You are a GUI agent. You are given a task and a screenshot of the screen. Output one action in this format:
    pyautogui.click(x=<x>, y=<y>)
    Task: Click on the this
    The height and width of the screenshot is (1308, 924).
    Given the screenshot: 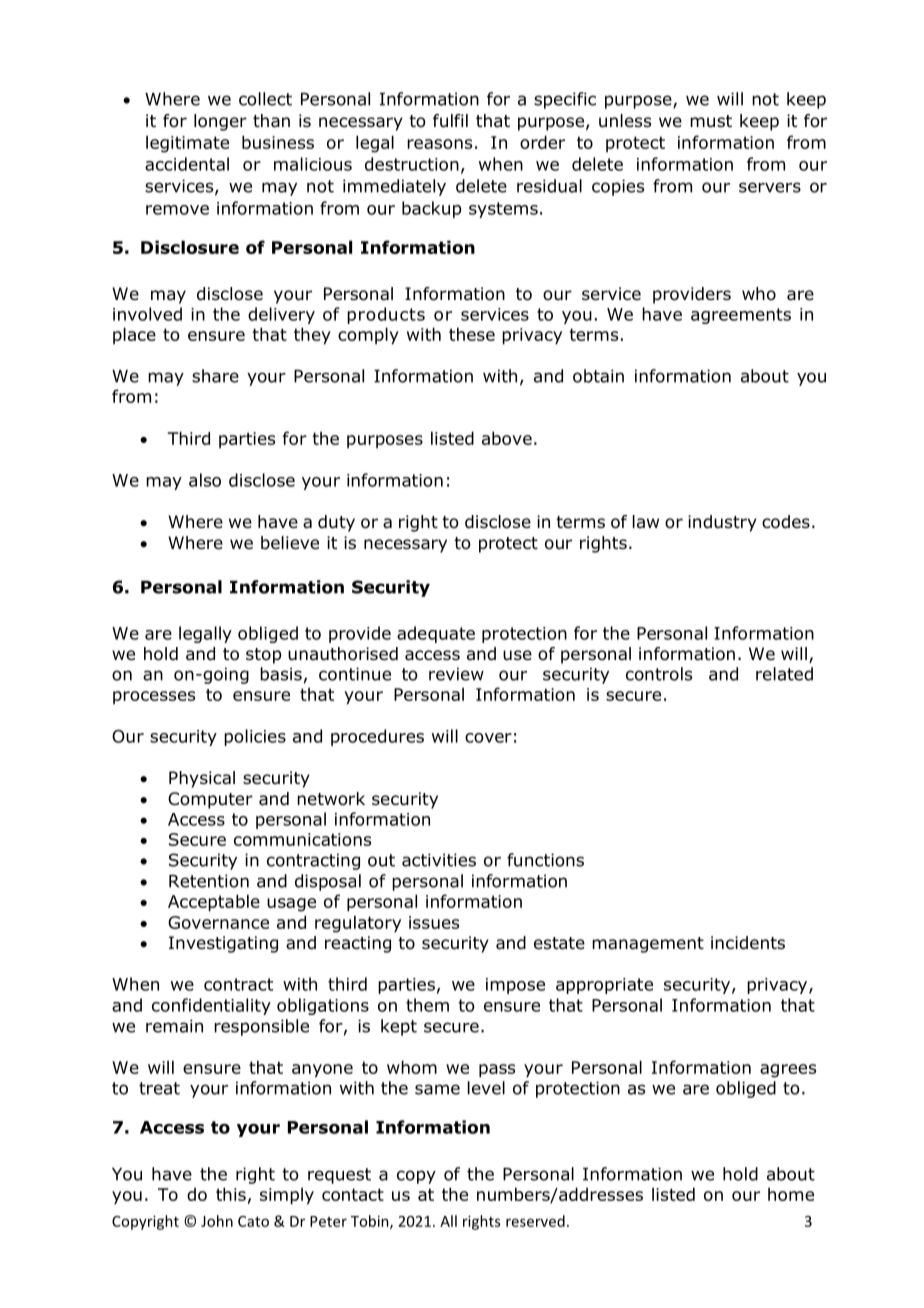 What is the action you would take?
    pyautogui.click(x=231, y=1194)
